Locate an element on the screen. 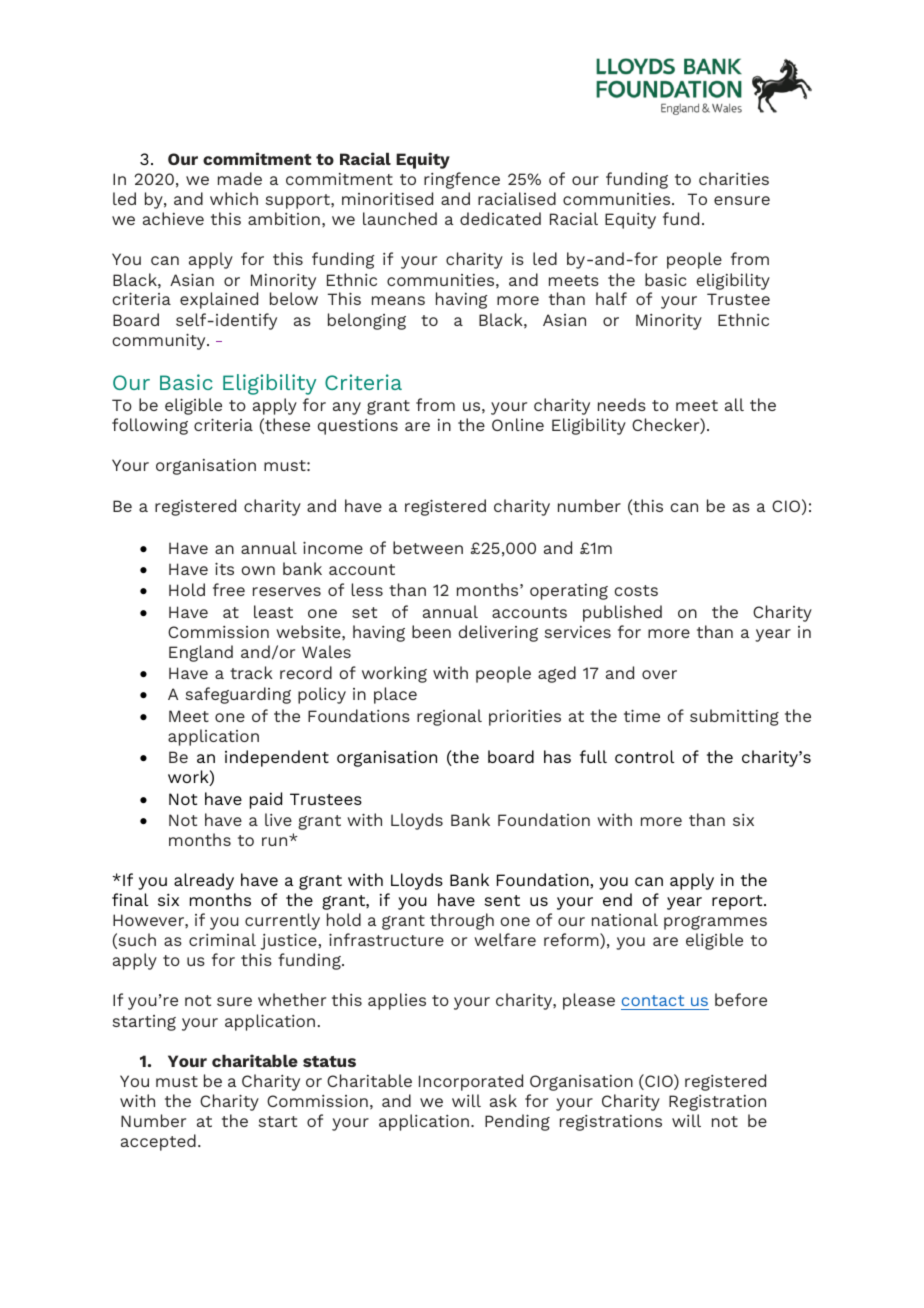  which is located at coordinates (234, 198).
